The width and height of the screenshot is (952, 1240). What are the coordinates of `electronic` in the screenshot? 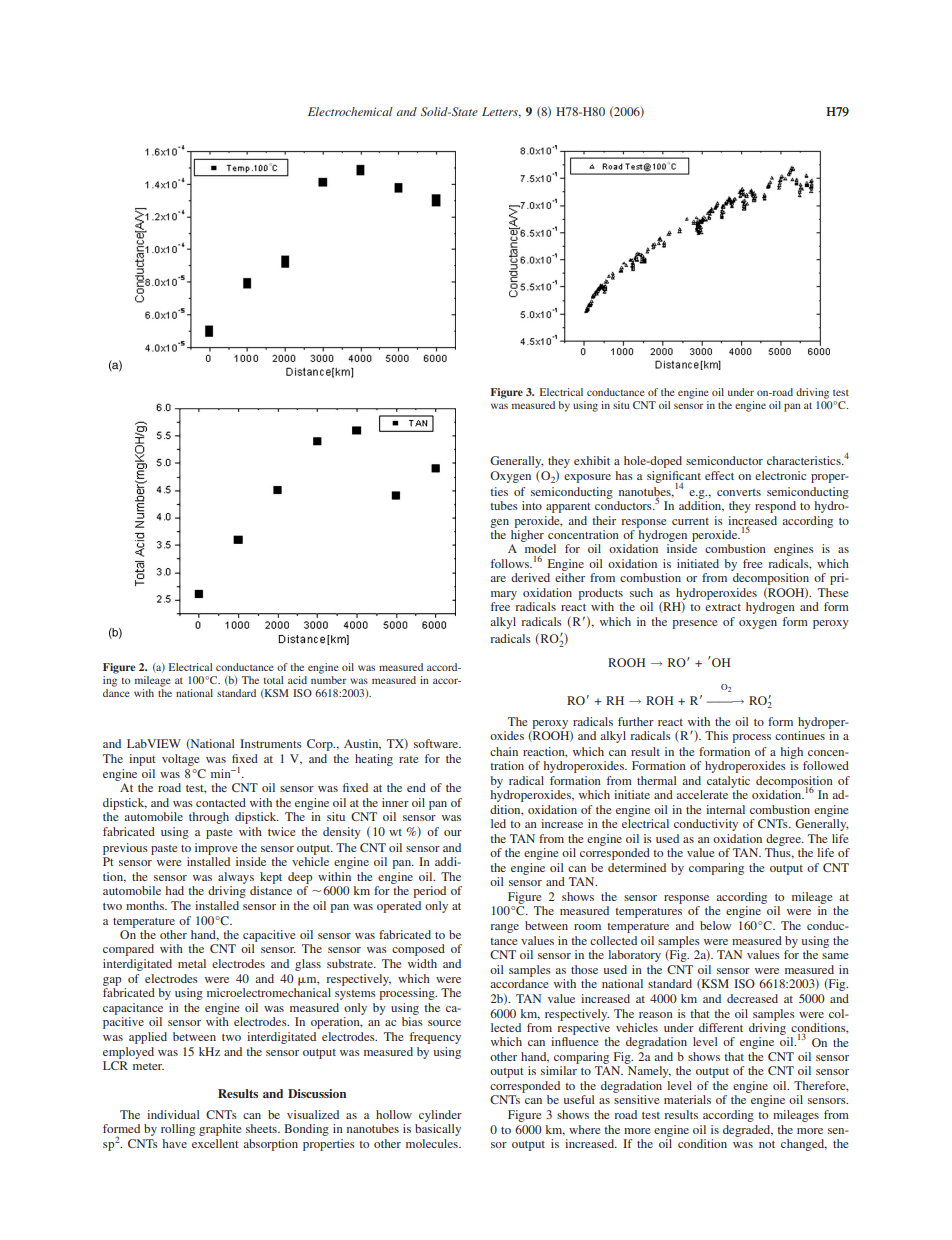 It's located at (780, 475).
